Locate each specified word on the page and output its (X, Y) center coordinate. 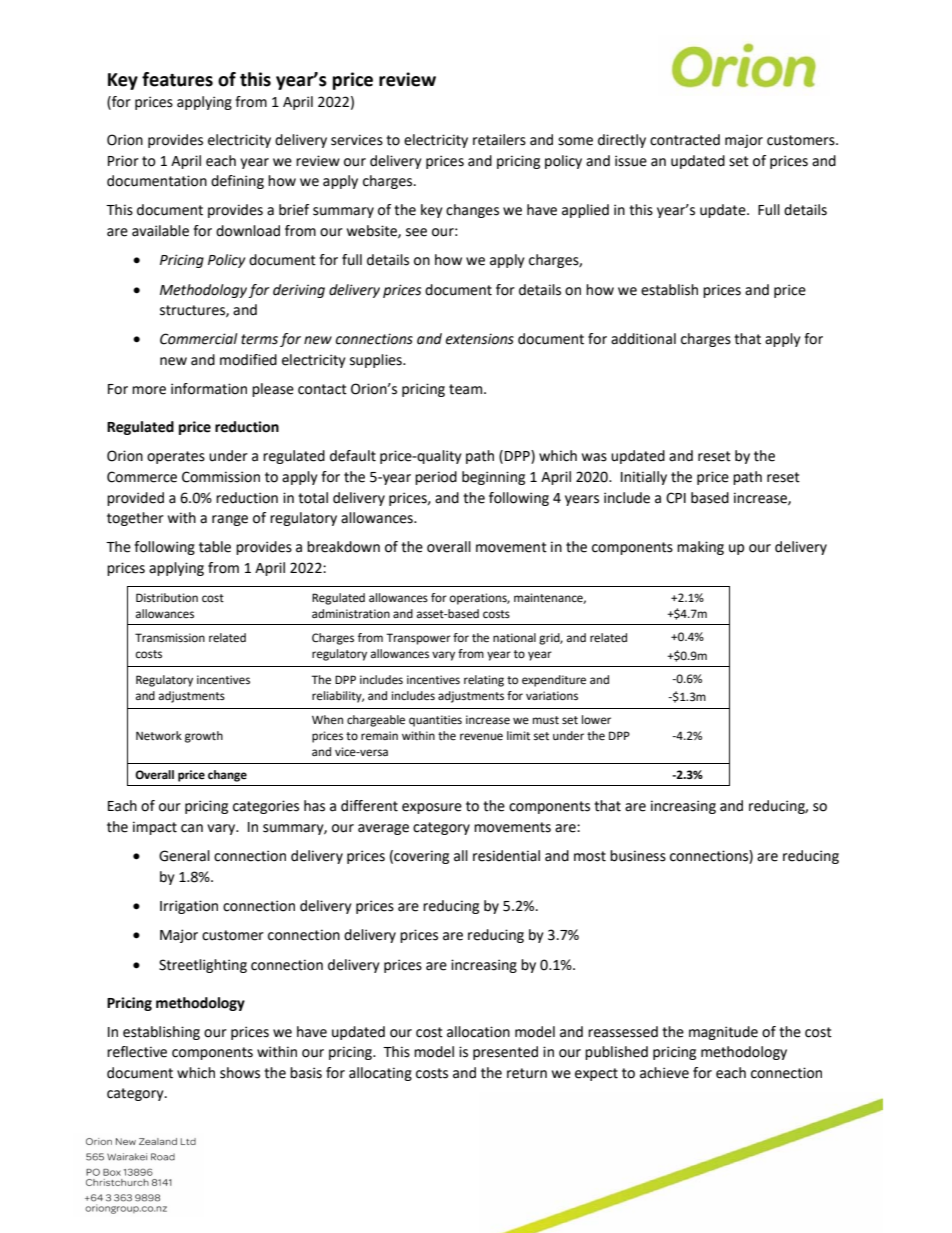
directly (622, 141)
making (700, 548)
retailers (499, 140)
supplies (377, 361)
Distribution (167, 597)
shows (240, 1073)
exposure (432, 808)
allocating (380, 1074)
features (177, 79)
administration (351, 613)
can (192, 828)
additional (643, 339)
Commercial (199, 339)
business (638, 856)
